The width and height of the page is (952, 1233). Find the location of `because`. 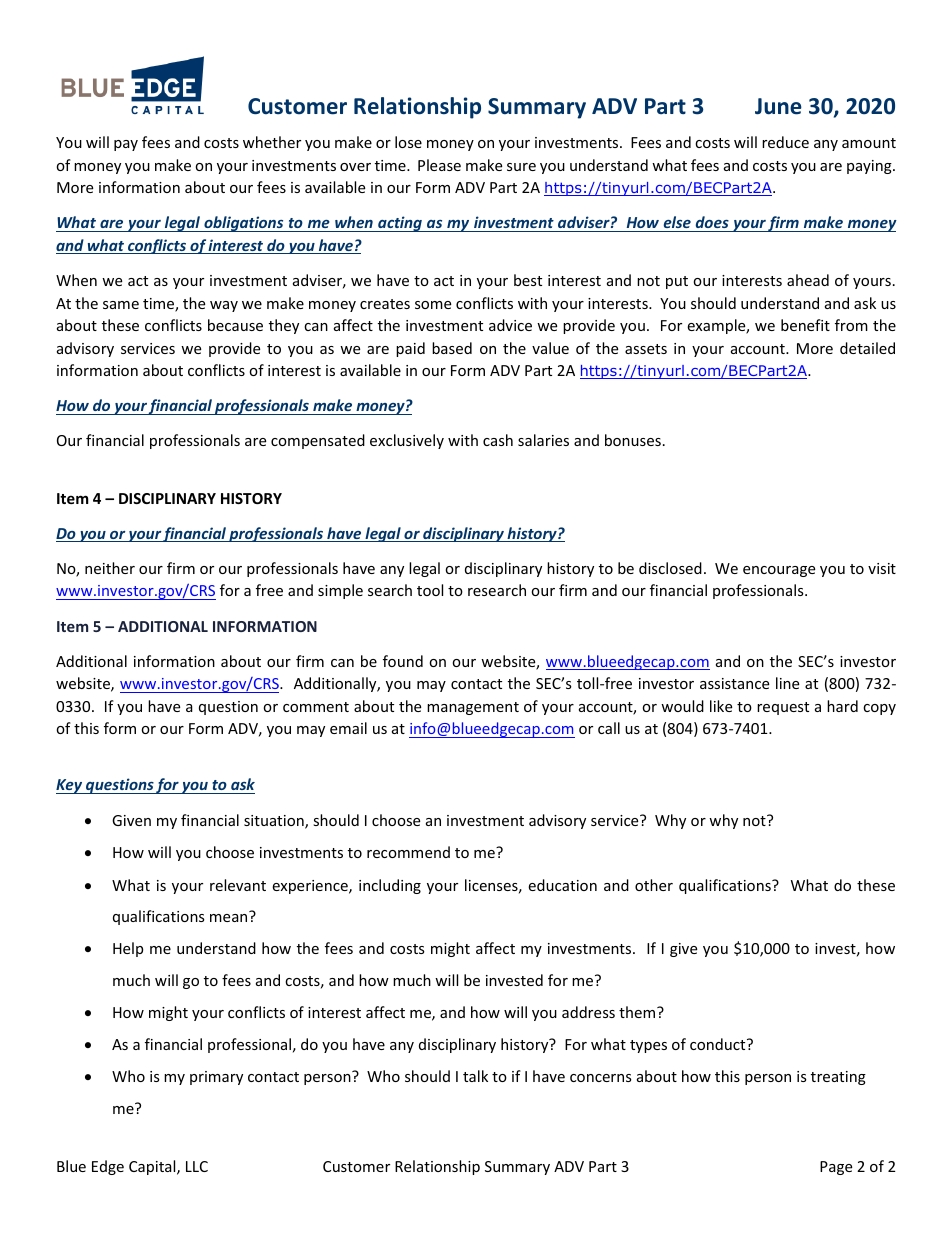

because is located at coordinates (235, 325).
